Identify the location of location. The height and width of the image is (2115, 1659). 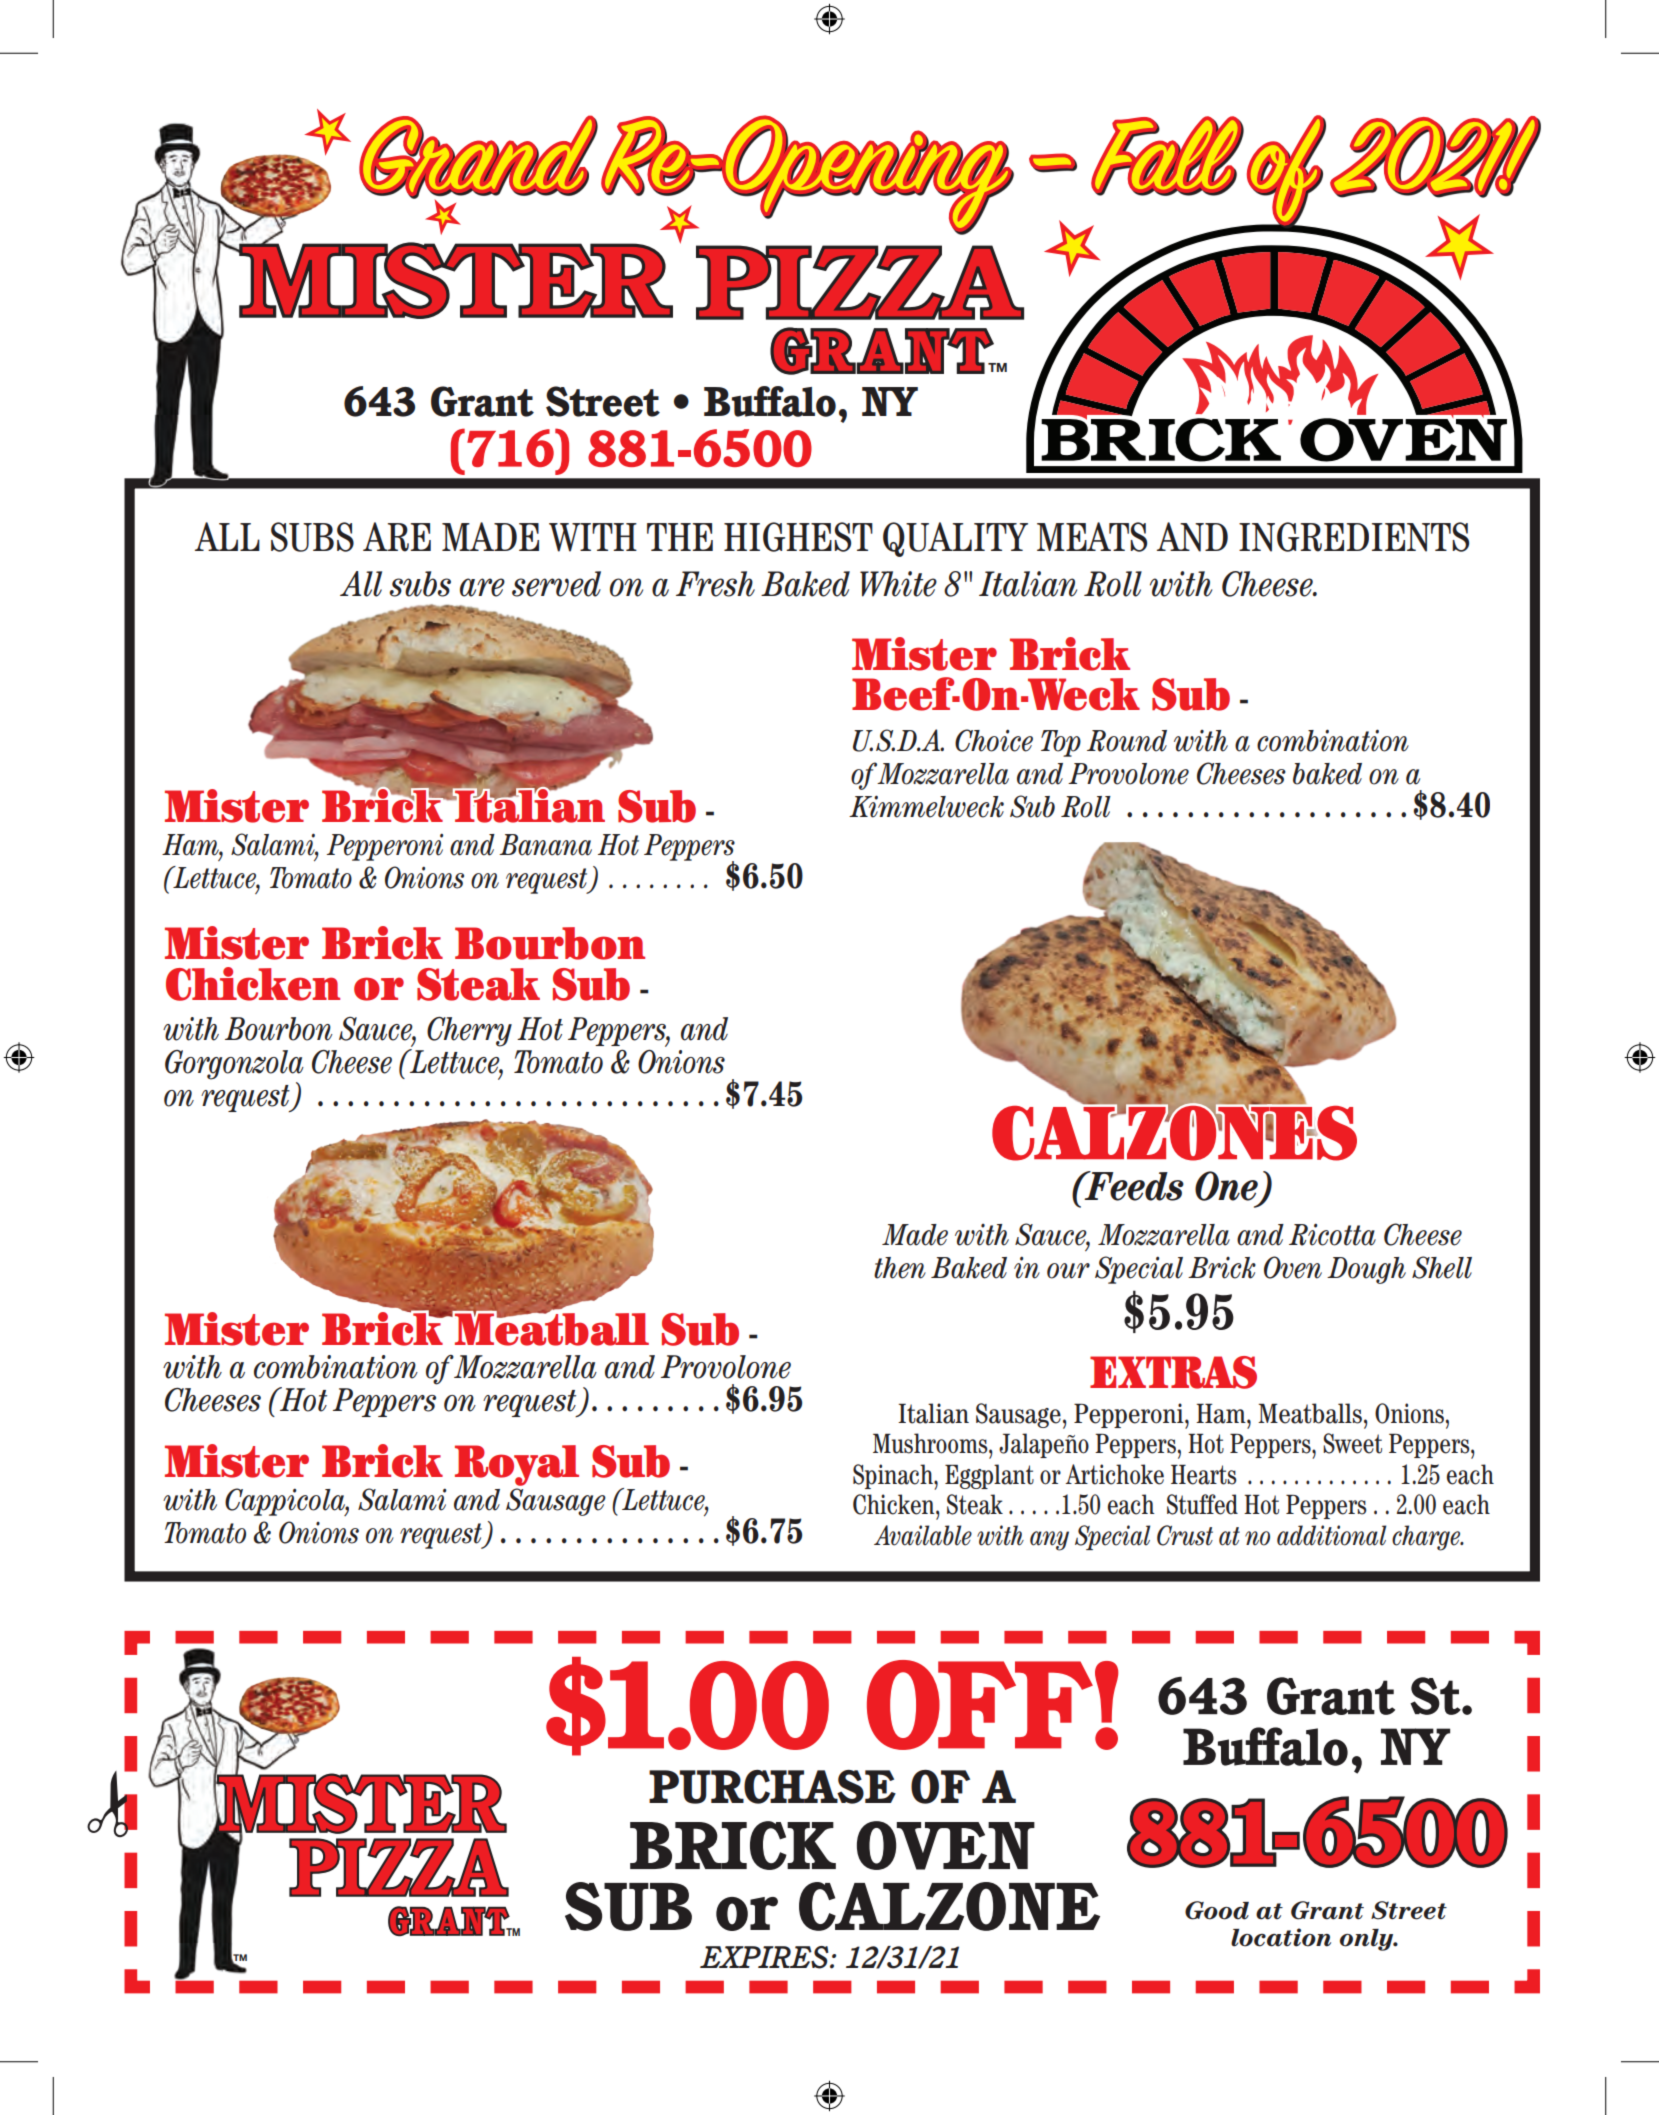
(1281, 1937).
